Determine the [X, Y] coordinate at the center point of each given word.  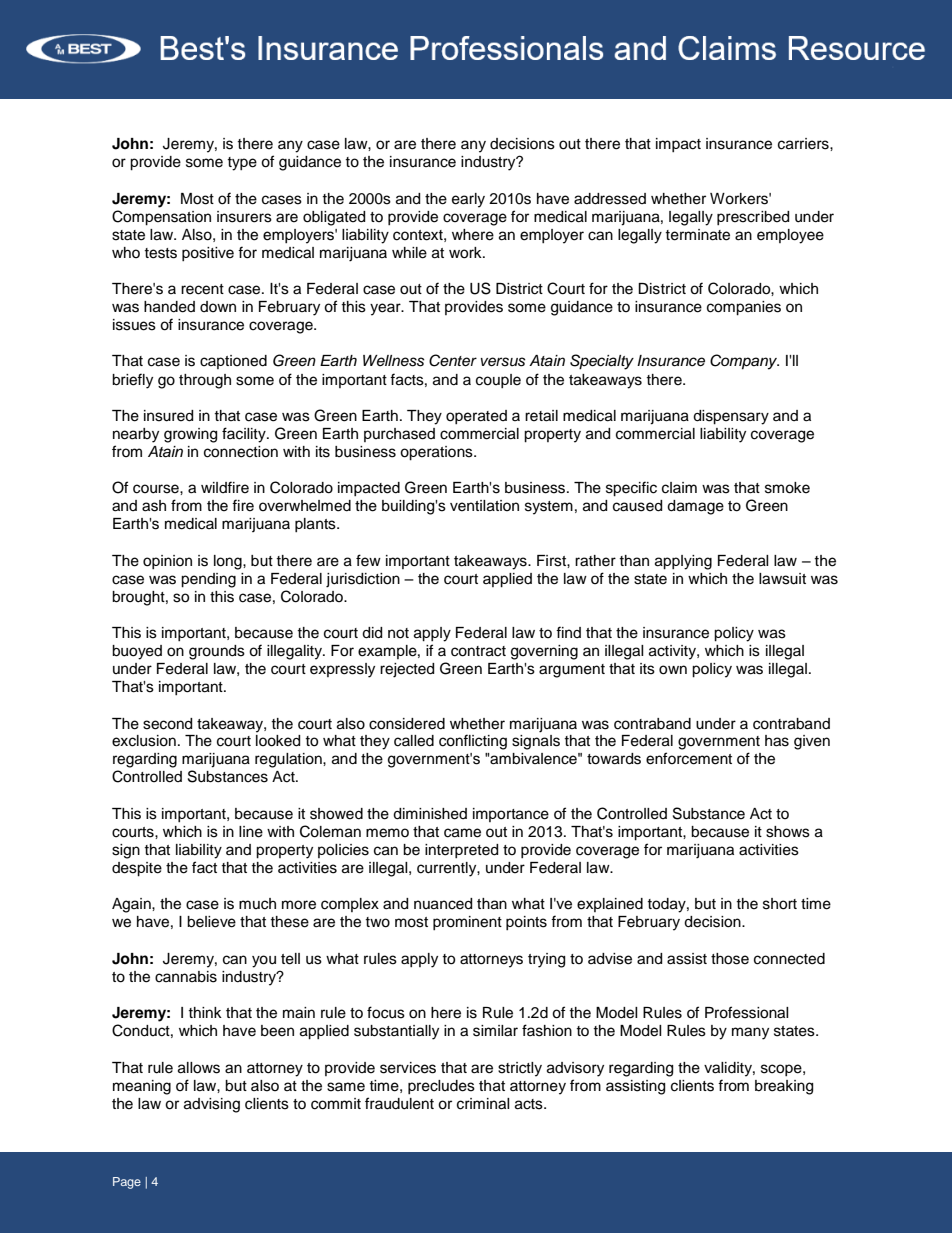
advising [212, 1105]
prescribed [753, 218]
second [167, 724]
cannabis [186, 977]
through [205, 381]
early [468, 200]
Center [453, 360]
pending [208, 580]
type [242, 164]
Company [744, 362]
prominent [467, 923]
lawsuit [782, 579]
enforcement [689, 758]
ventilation [484, 506]
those [730, 959]
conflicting [473, 742]
